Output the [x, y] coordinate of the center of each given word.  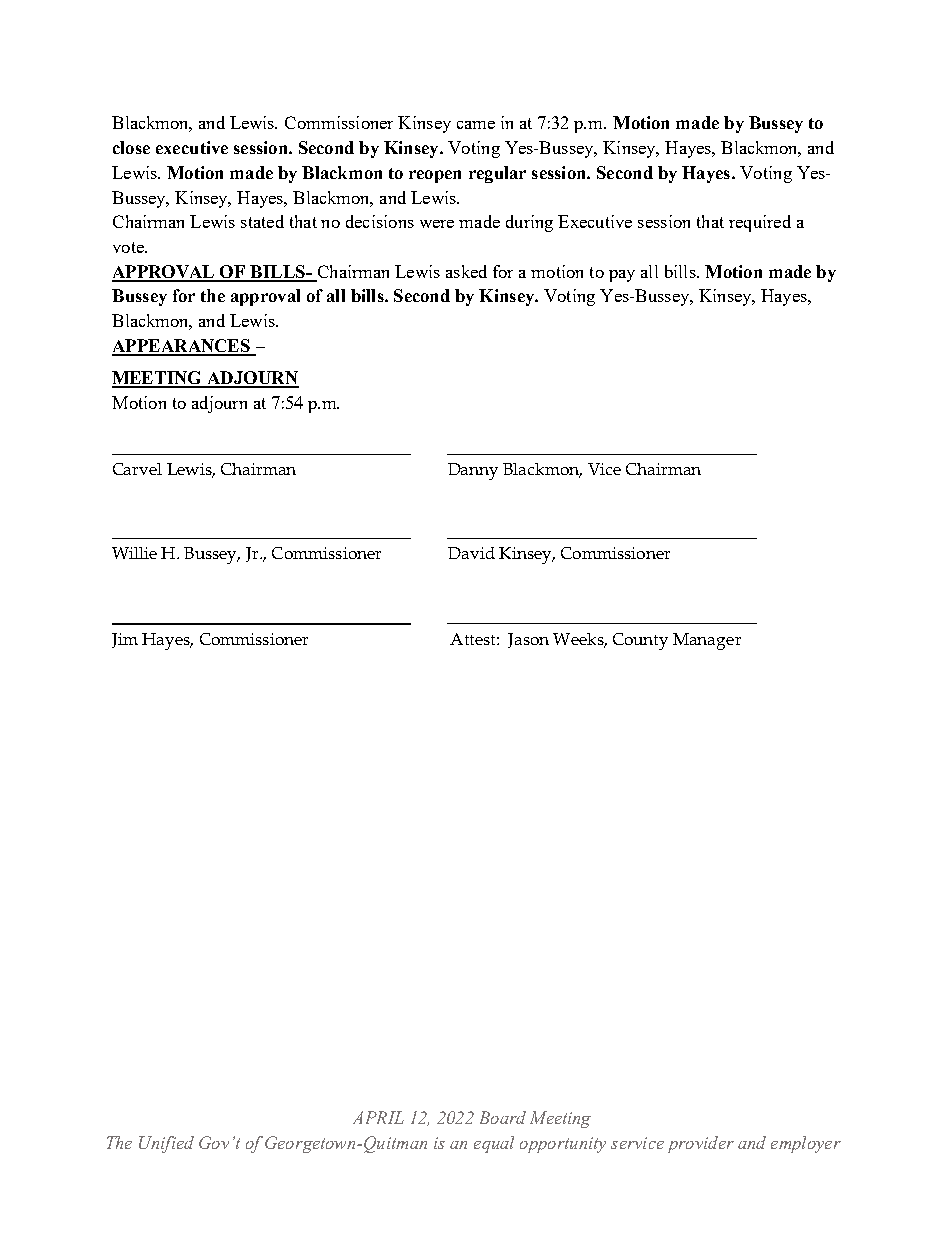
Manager [707, 641]
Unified [166, 1144]
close [131, 147]
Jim [125, 640]
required [760, 223]
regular [497, 174]
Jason [528, 640]
